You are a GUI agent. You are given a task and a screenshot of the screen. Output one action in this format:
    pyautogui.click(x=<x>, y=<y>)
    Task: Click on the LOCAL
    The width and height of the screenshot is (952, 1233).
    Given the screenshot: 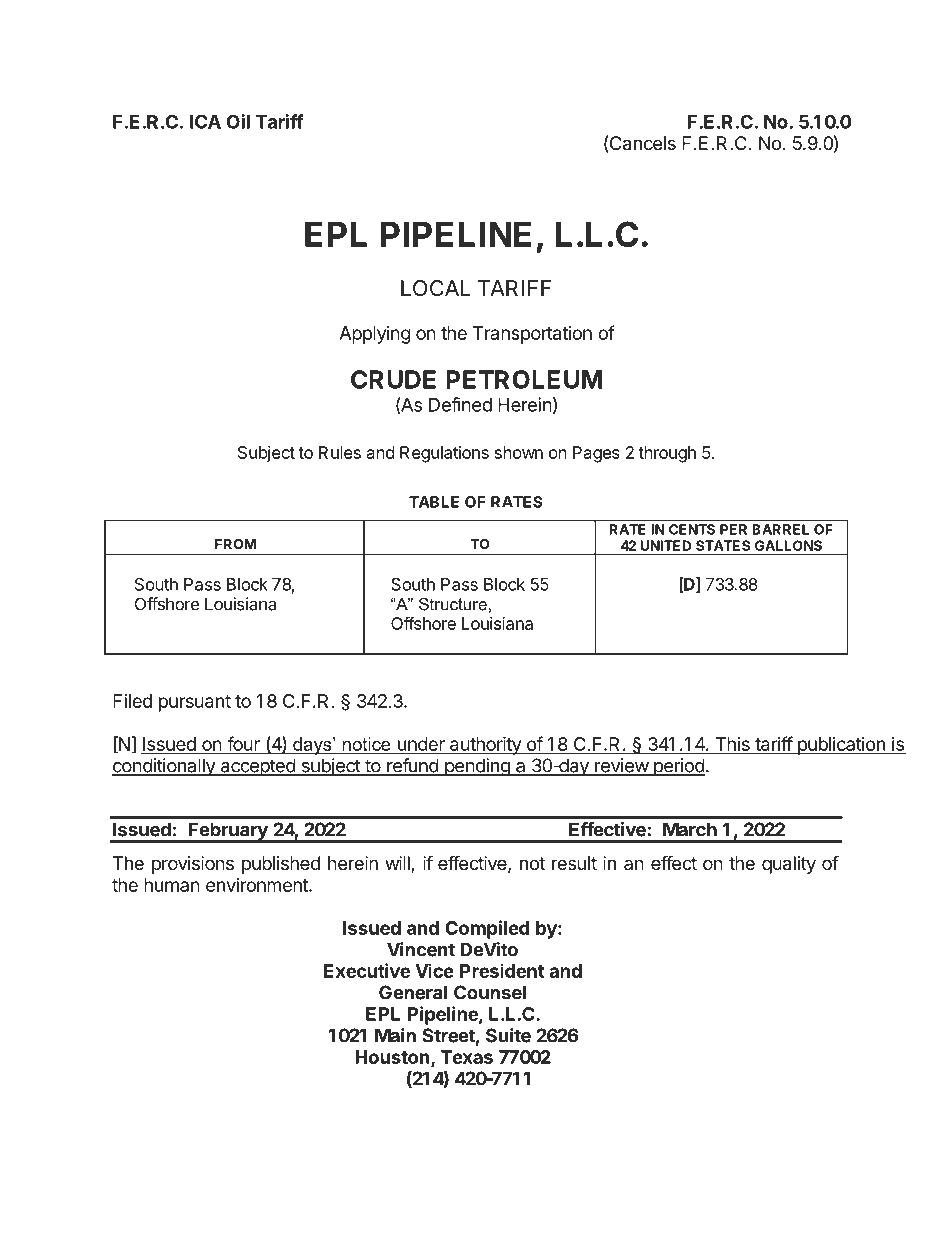 What is the action you would take?
    pyautogui.click(x=436, y=288)
